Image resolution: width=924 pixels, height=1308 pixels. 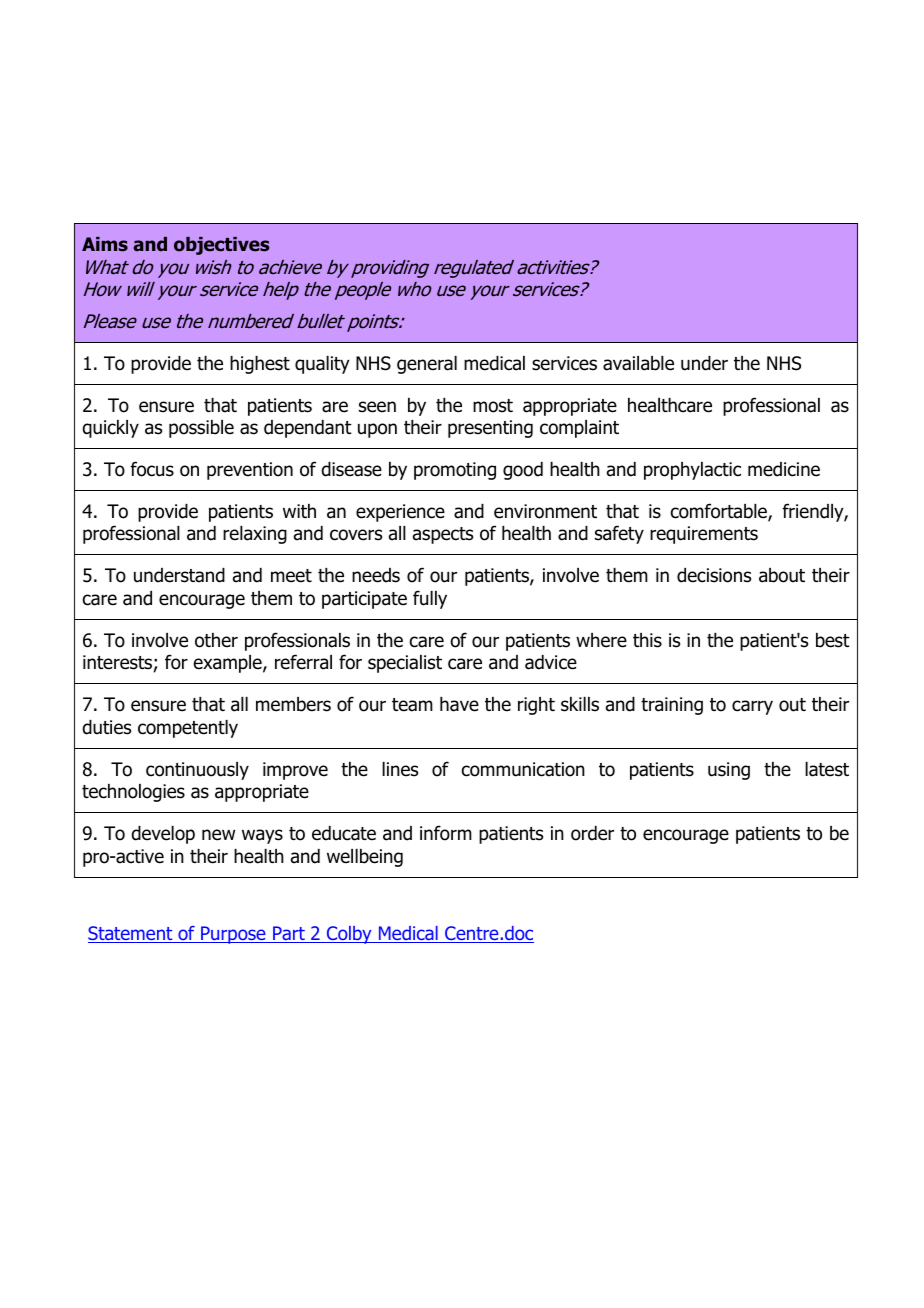 What do you see at coordinates (729, 771) in the image?
I see `using` at bounding box center [729, 771].
